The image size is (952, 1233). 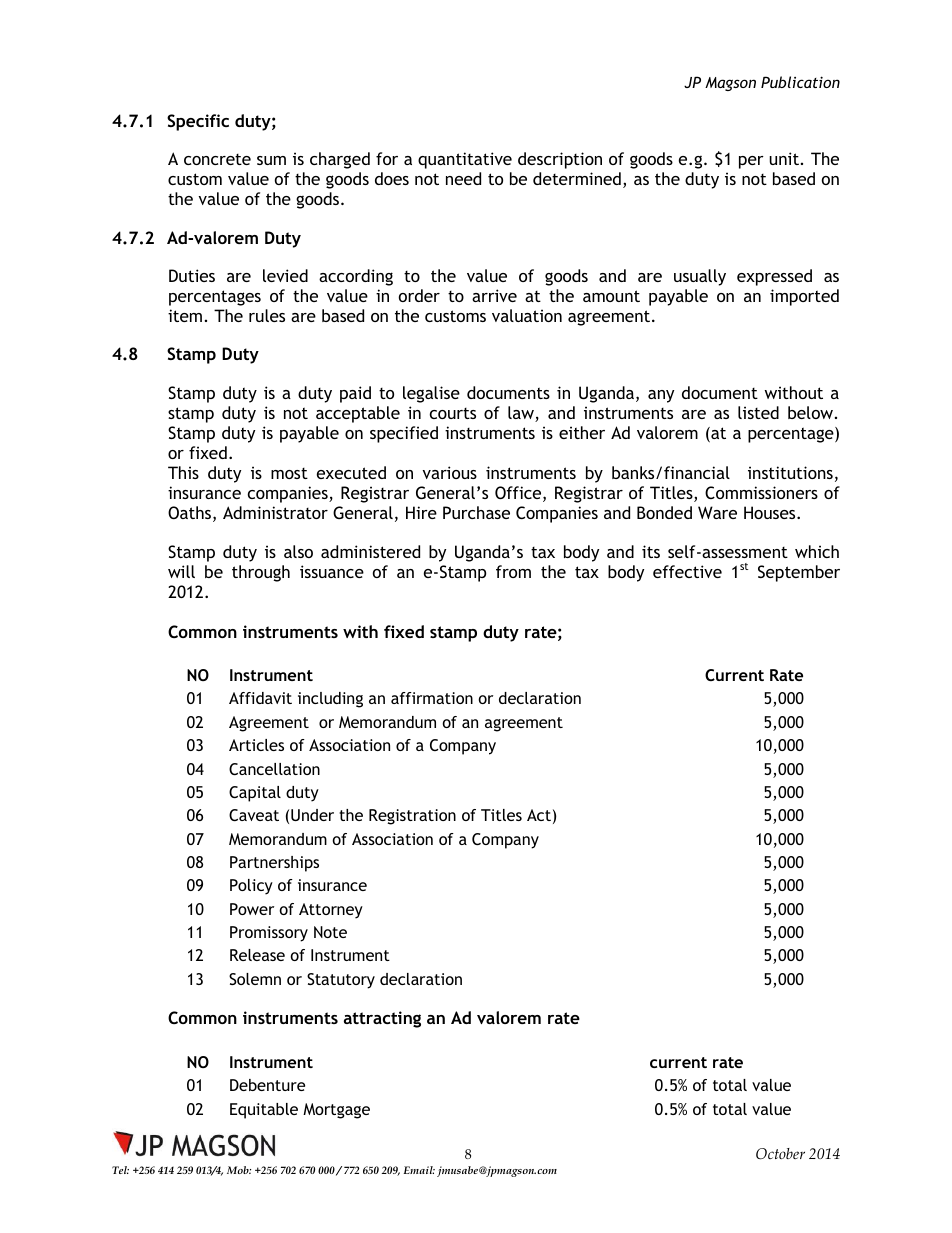 What do you see at coordinates (761, 492) in the image?
I see `Commissioners` at bounding box center [761, 492].
